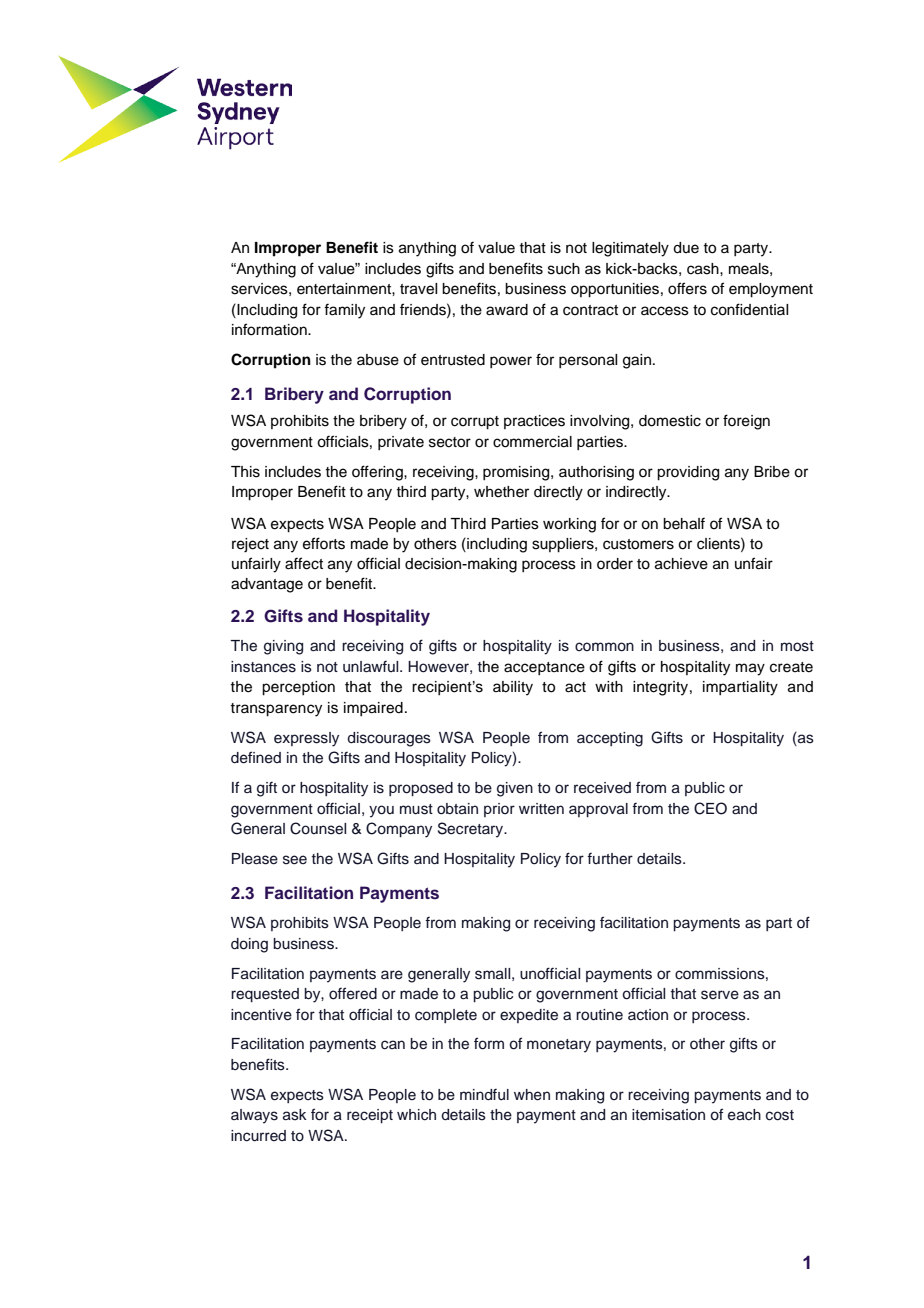 This page has width=924, height=1308. Describe the element at coordinates (295, 860) in the page. I see `see` at that location.
